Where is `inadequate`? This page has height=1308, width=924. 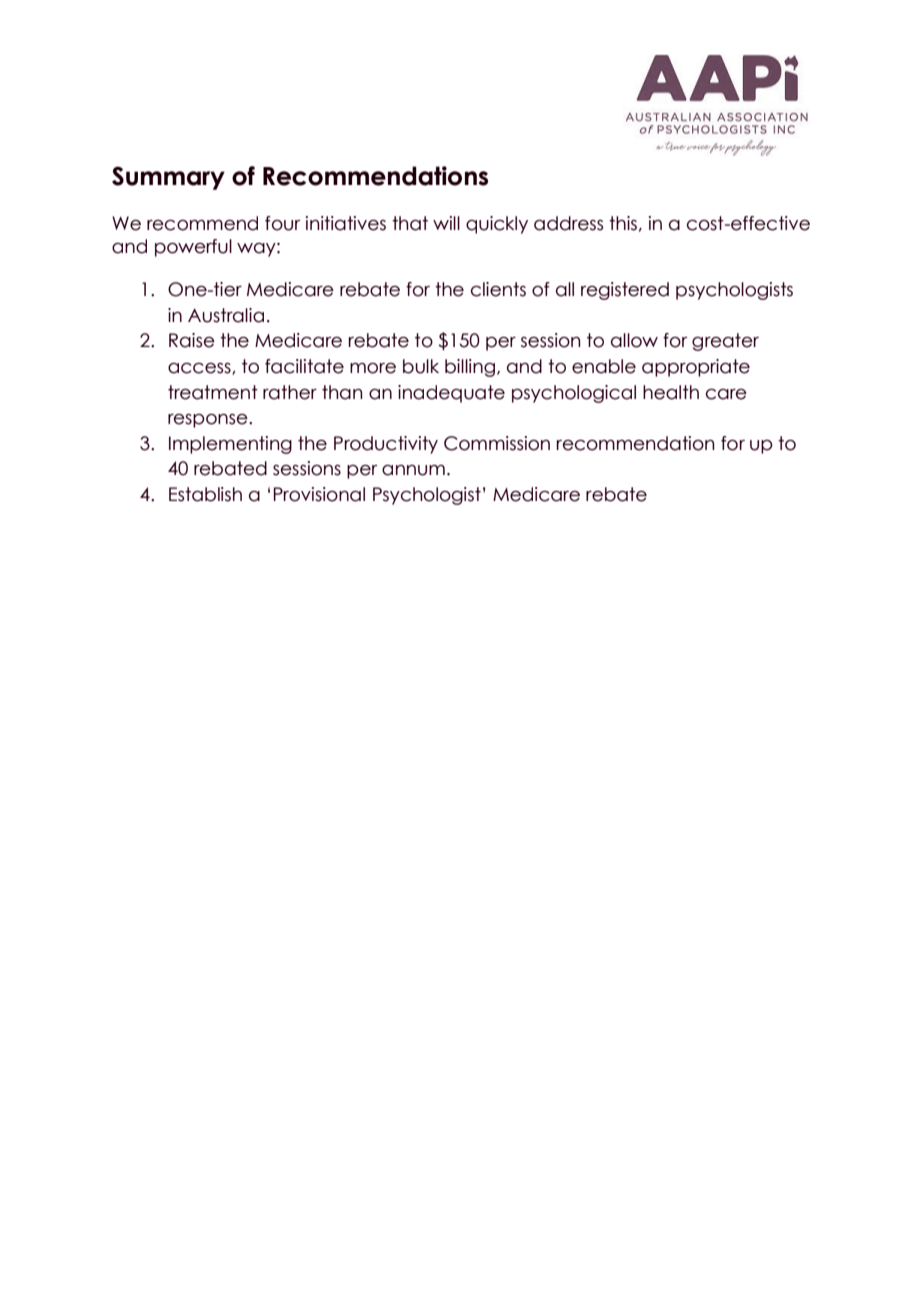 inadequate is located at coordinates (451, 394).
